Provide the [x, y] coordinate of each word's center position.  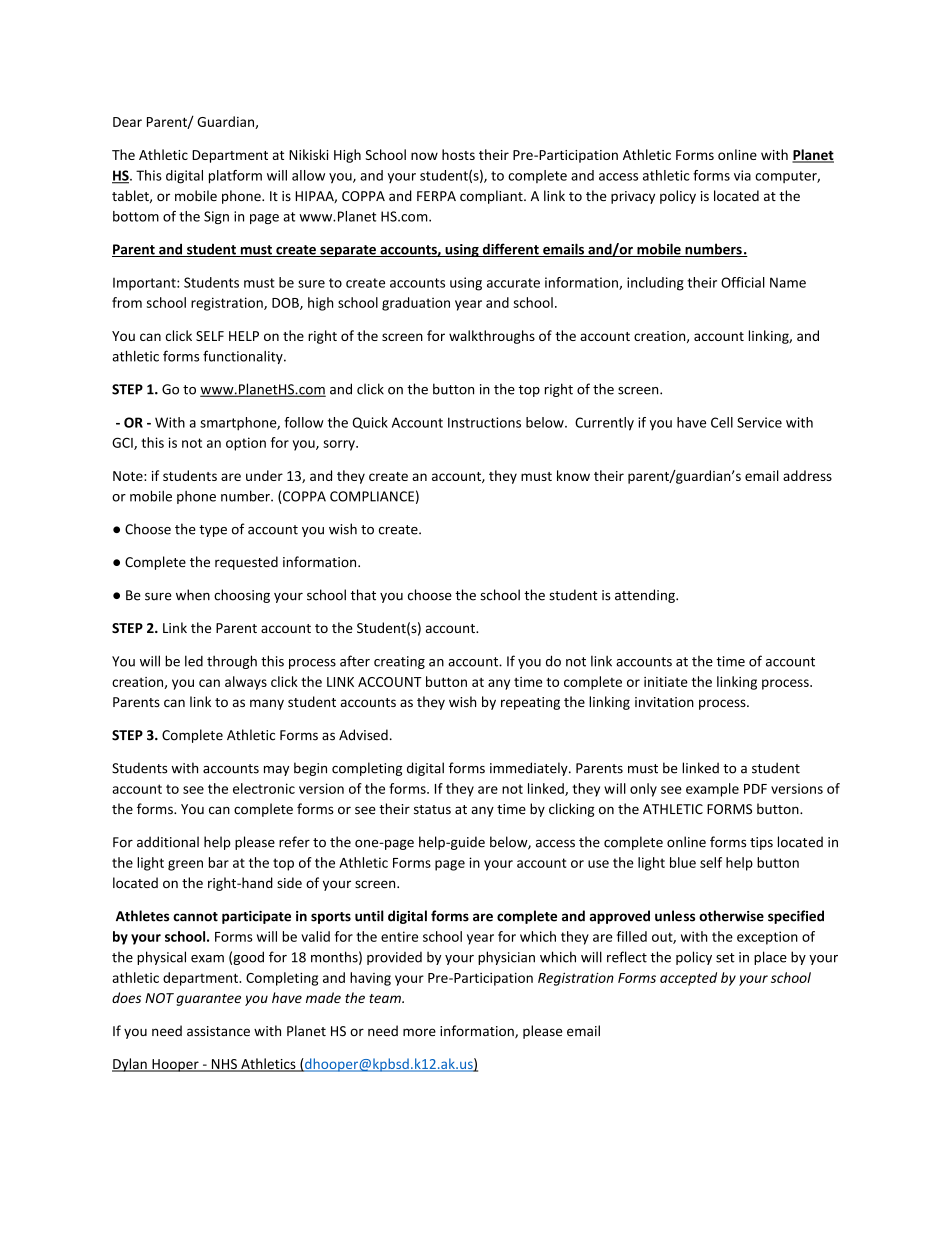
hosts [458, 154]
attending [646, 596]
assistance [218, 1031]
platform [235, 177]
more [419, 1032]
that [363, 595]
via [742, 175]
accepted [688, 979]
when [193, 595]
